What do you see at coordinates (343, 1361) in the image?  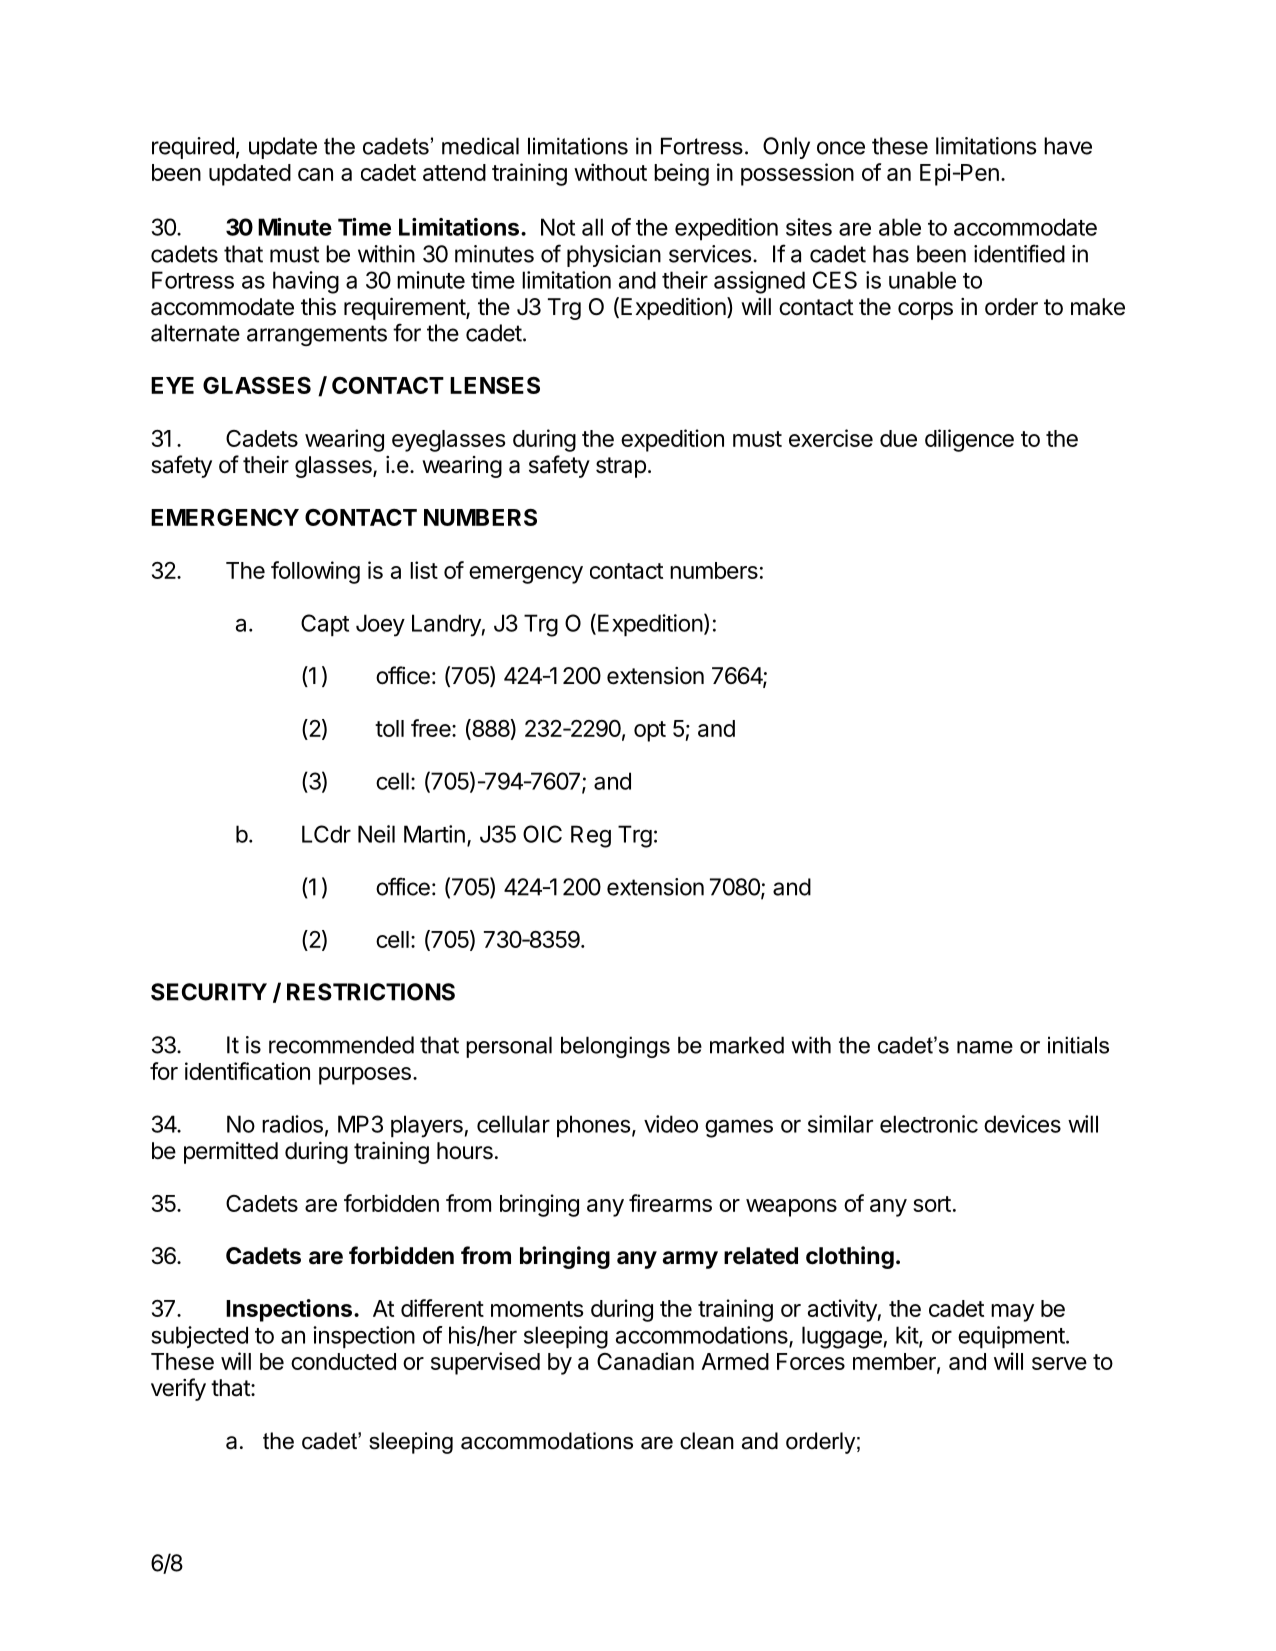 I see `conducted` at bounding box center [343, 1361].
